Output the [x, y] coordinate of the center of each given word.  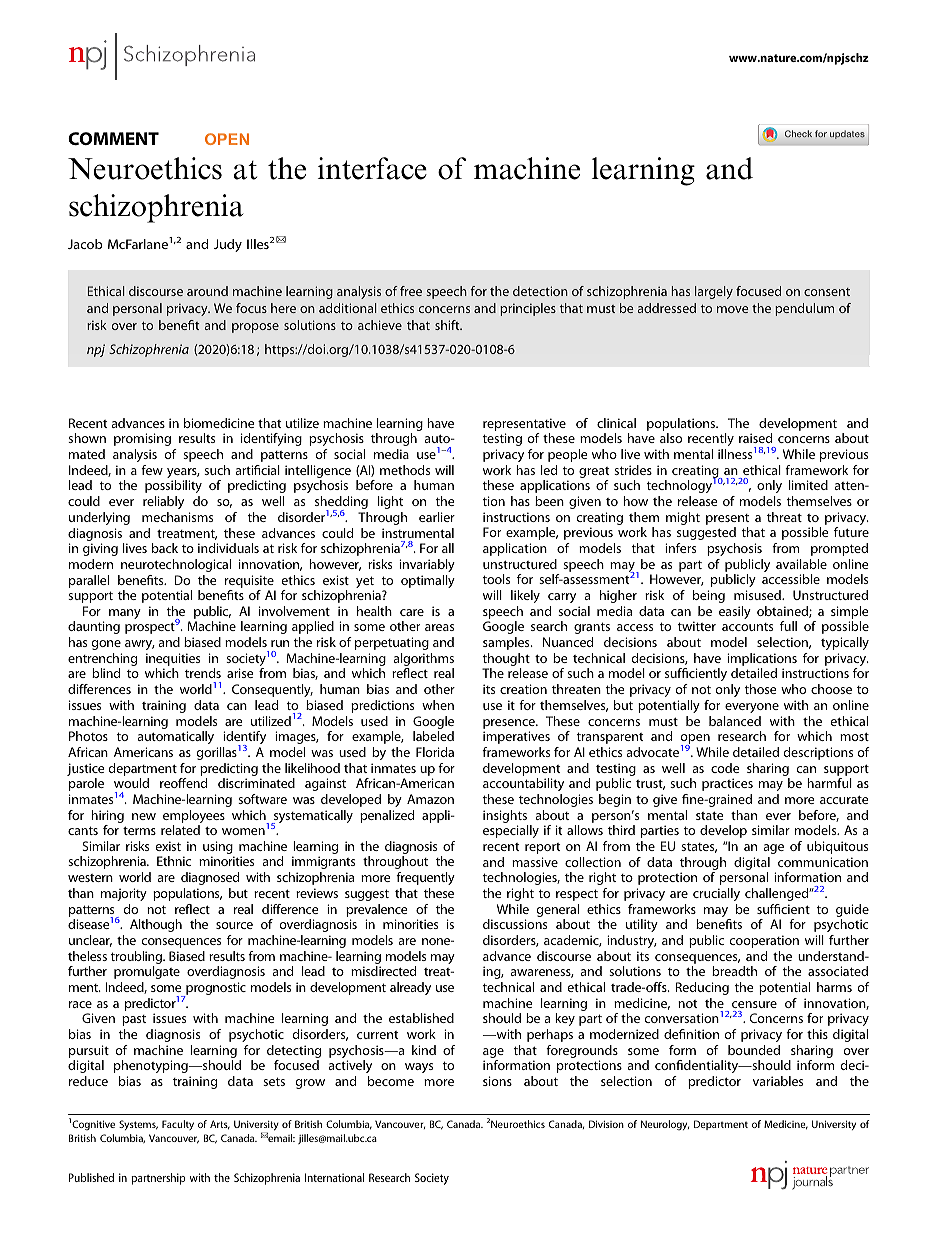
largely [714, 292]
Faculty [178, 1125]
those [761, 689]
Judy [228, 245]
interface [372, 168]
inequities [173, 659]
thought [506, 661]
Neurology [665, 1125]
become [391, 1081]
